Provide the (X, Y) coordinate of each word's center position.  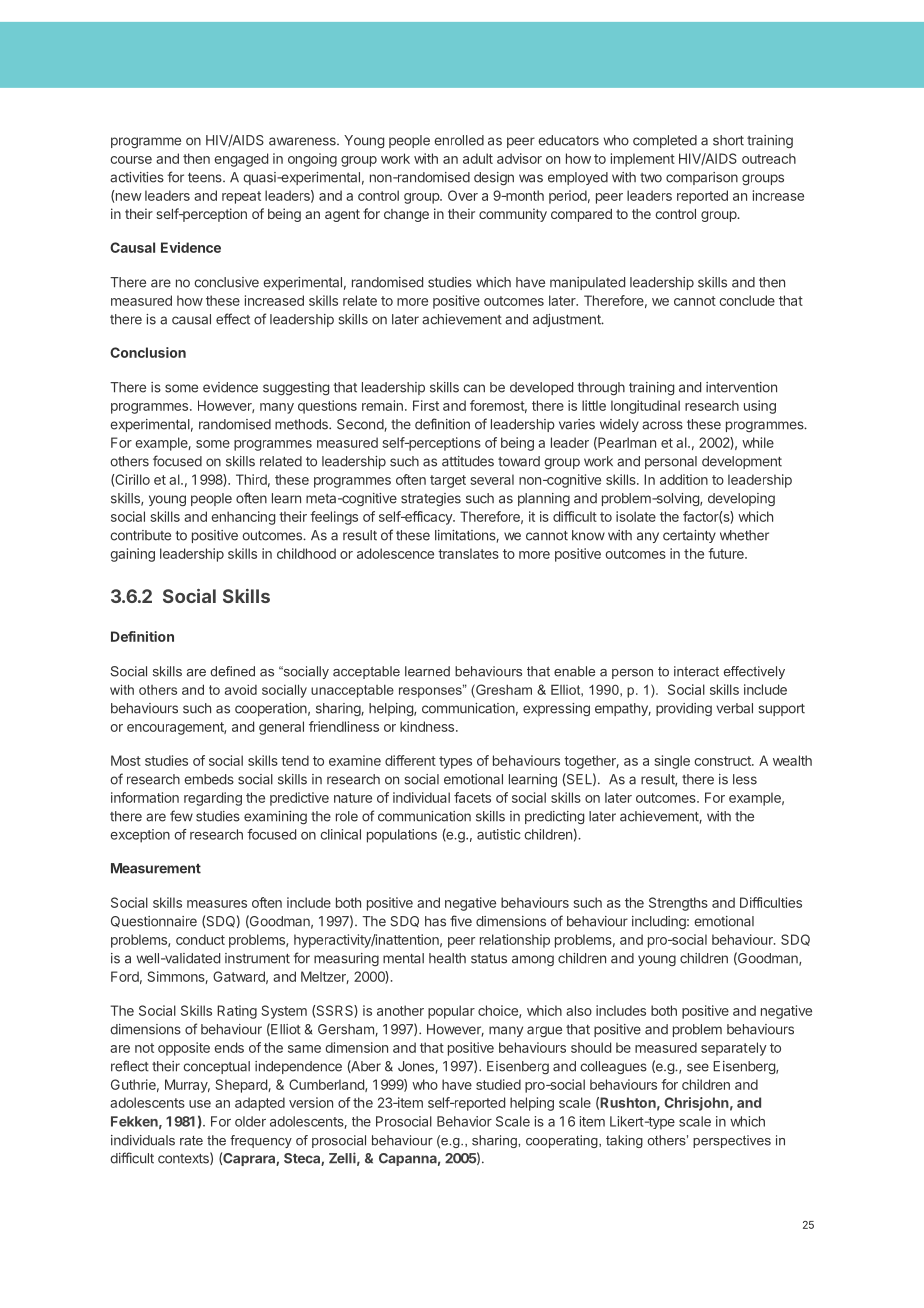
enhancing (243, 518)
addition (684, 479)
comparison (702, 178)
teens (206, 178)
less (745, 779)
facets (472, 797)
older (250, 1121)
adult (478, 158)
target (448, 481)
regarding (213, 799)
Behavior (464, 1121)
